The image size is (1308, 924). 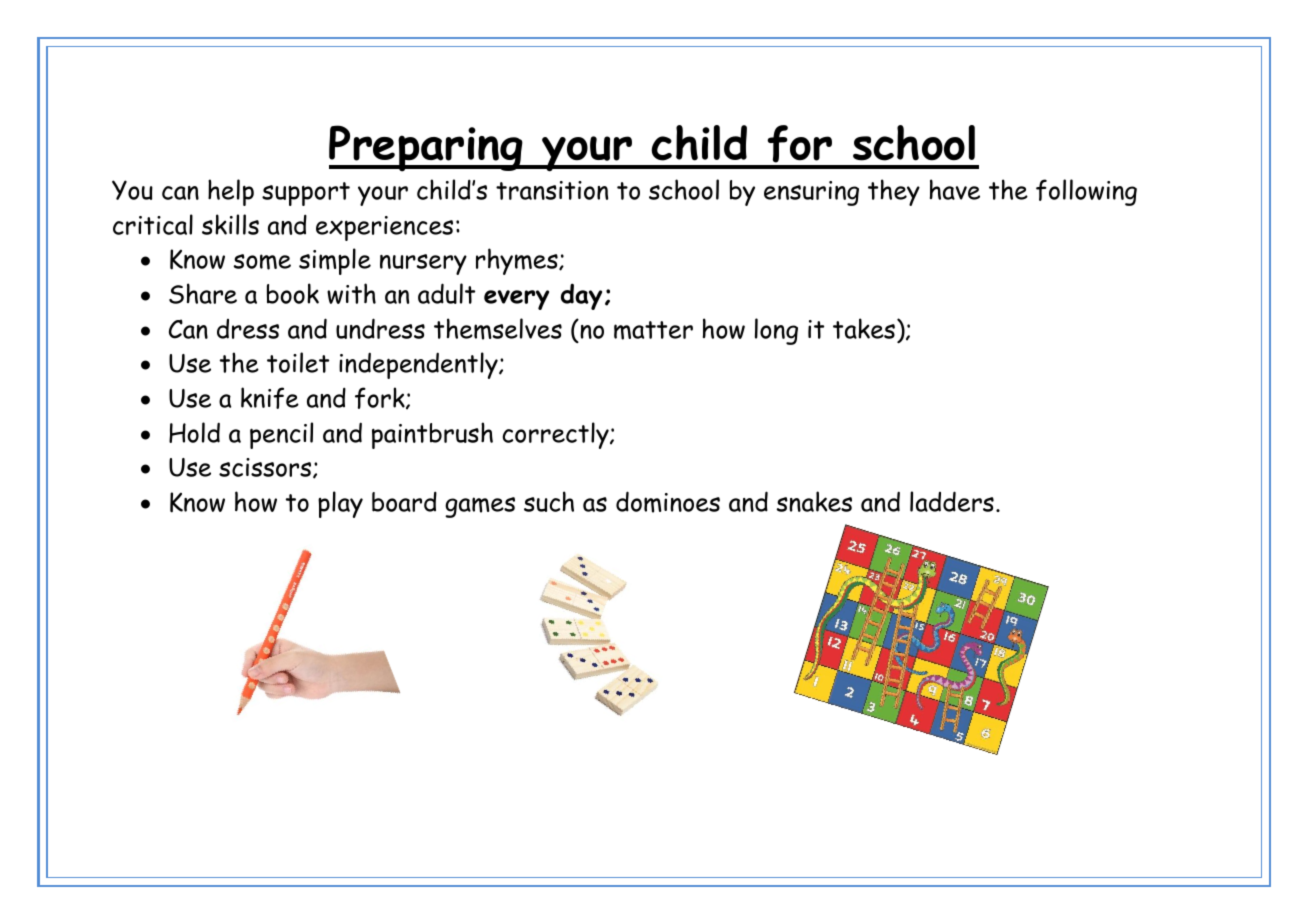 I want to click on have, so click(x=955, y=189).
